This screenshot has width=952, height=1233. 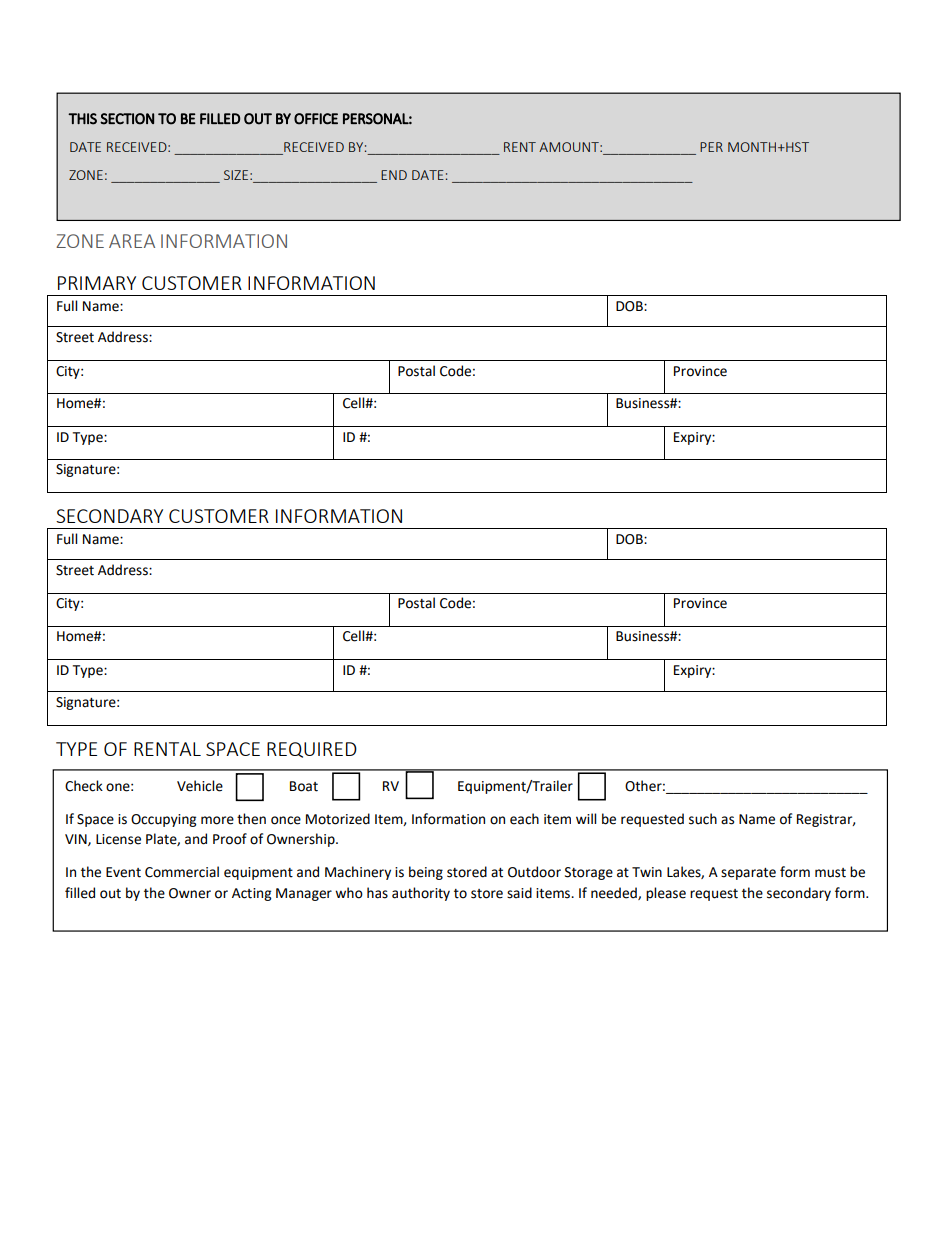 What do you see at coordinates (132, 241) in the screenshot?
I see `AREA` at bounding box center [132, 241].
